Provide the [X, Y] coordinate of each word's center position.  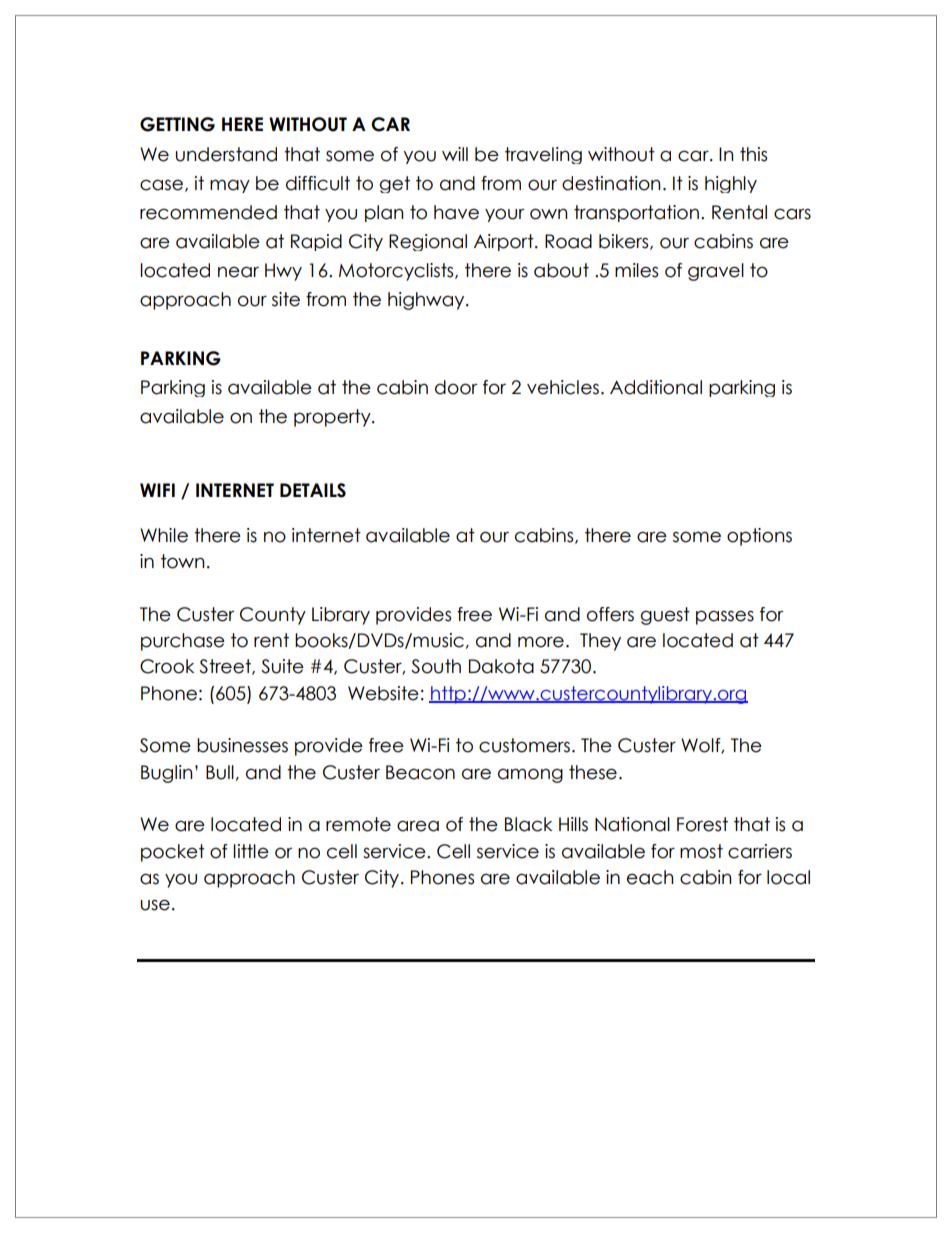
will [455, 154]
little [251, 851]
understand [226, 154]
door [456, 387]
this [753, 154]
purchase [183, 642]
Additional [656, 387]
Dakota [501, 666]
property [333, 418]
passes [725, 617]
